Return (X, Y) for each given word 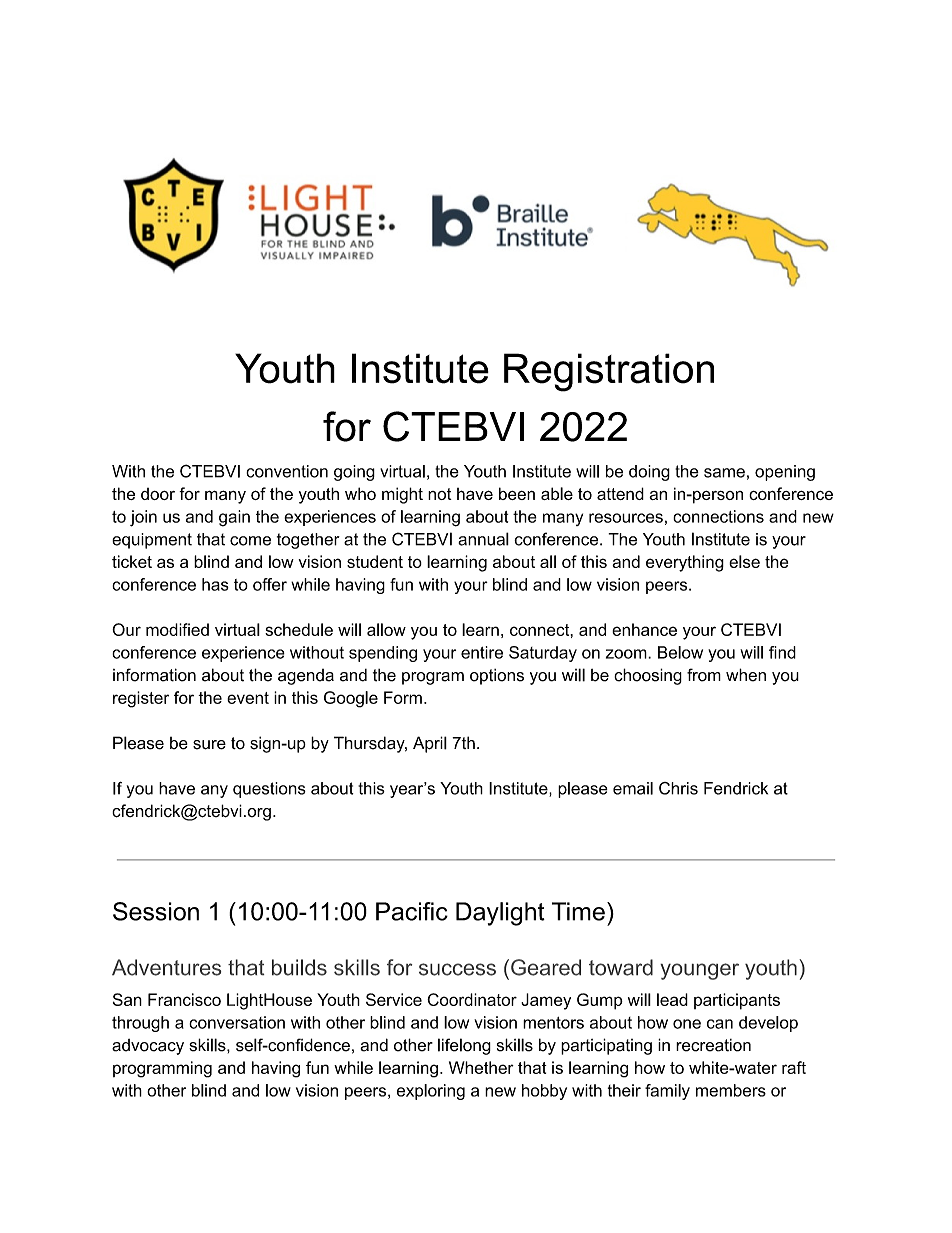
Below (680, 652)
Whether (481, 1067)
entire (482, 652)
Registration (609, 372)
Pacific (412, 911)
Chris (678, 788)
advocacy (148, 1047)
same (724, 473)
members (731, 1090)
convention (287, 471)
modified (177, 629)
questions (269, 790)
